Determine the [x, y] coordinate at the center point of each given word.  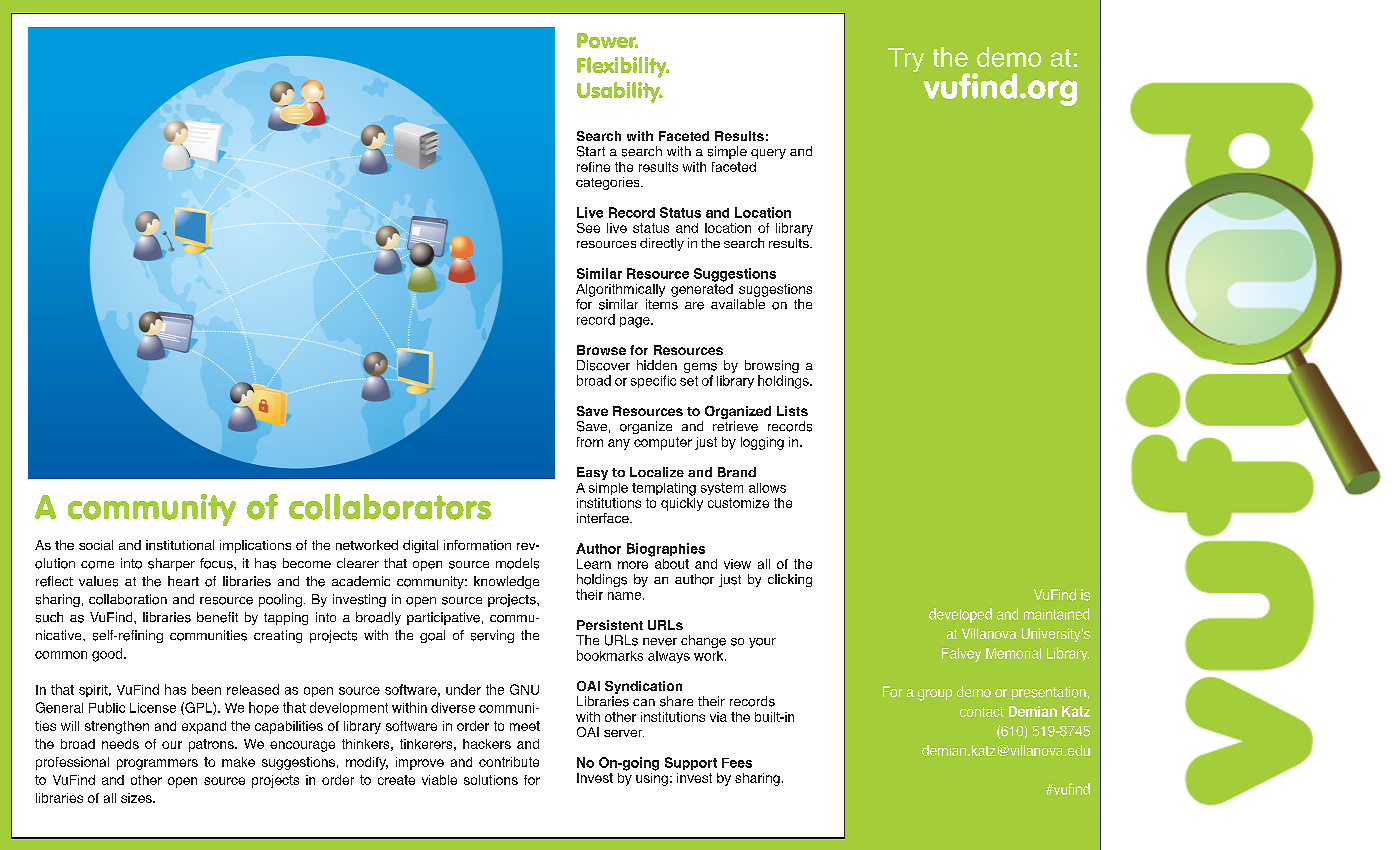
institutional [180, 545]
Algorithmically [620, 290]
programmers [157, 764]
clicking [790, 580]
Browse [601, 350]
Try [906, 60]
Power [607, 40]
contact [982, 712]
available [738, 304]
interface [604, 518]
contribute [509, 762]
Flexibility [623, 67]
